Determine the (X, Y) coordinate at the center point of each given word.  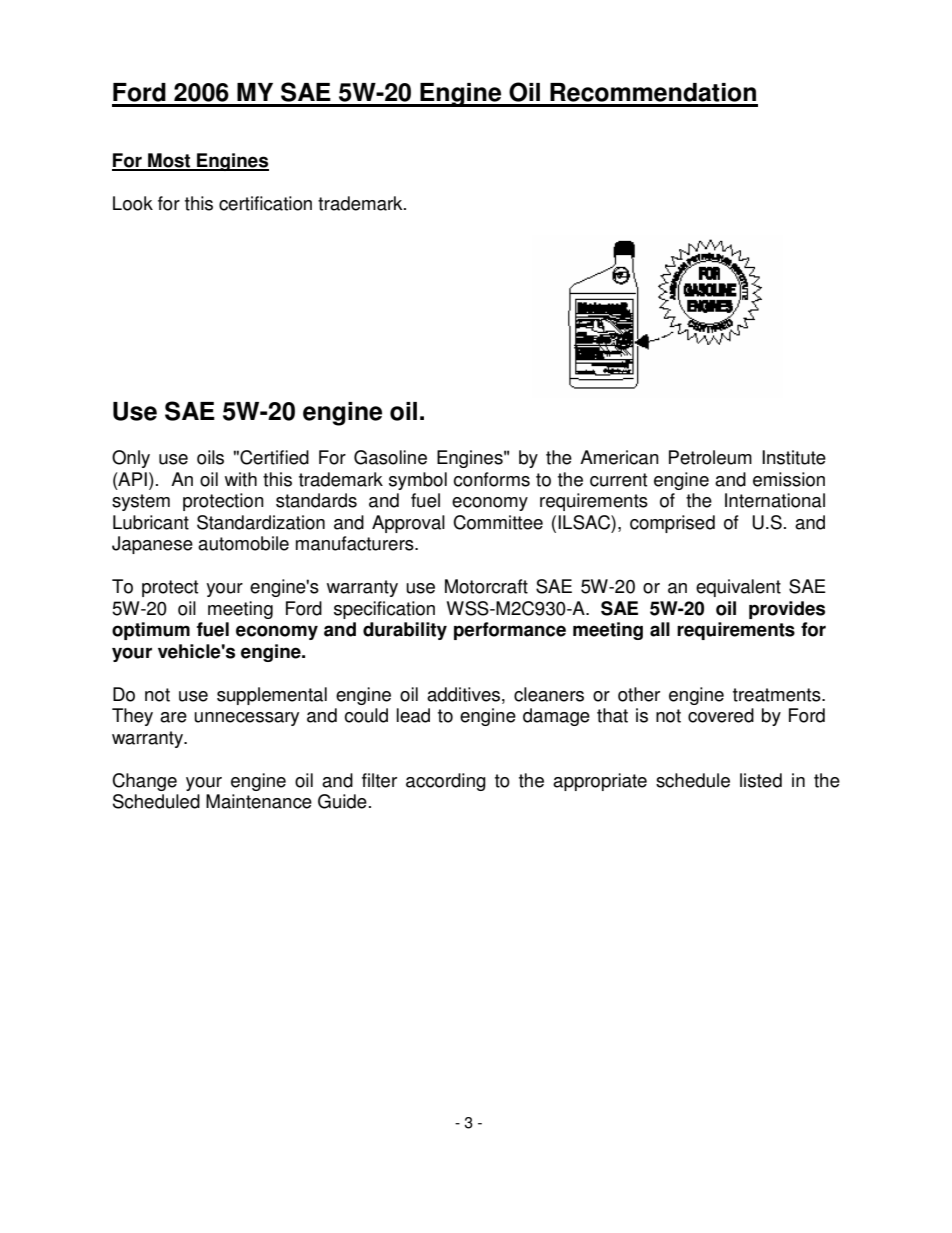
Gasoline (390, 457)
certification (265, 203)
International (775, 500)
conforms (491, 479)
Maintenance (259, 801)
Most (169, 161)
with (241, 479)
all (660, 629)
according (446, 782)
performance (510, 631)
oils (210, 457)
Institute (794, 457)
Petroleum (710, 457)
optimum (151, 631)
